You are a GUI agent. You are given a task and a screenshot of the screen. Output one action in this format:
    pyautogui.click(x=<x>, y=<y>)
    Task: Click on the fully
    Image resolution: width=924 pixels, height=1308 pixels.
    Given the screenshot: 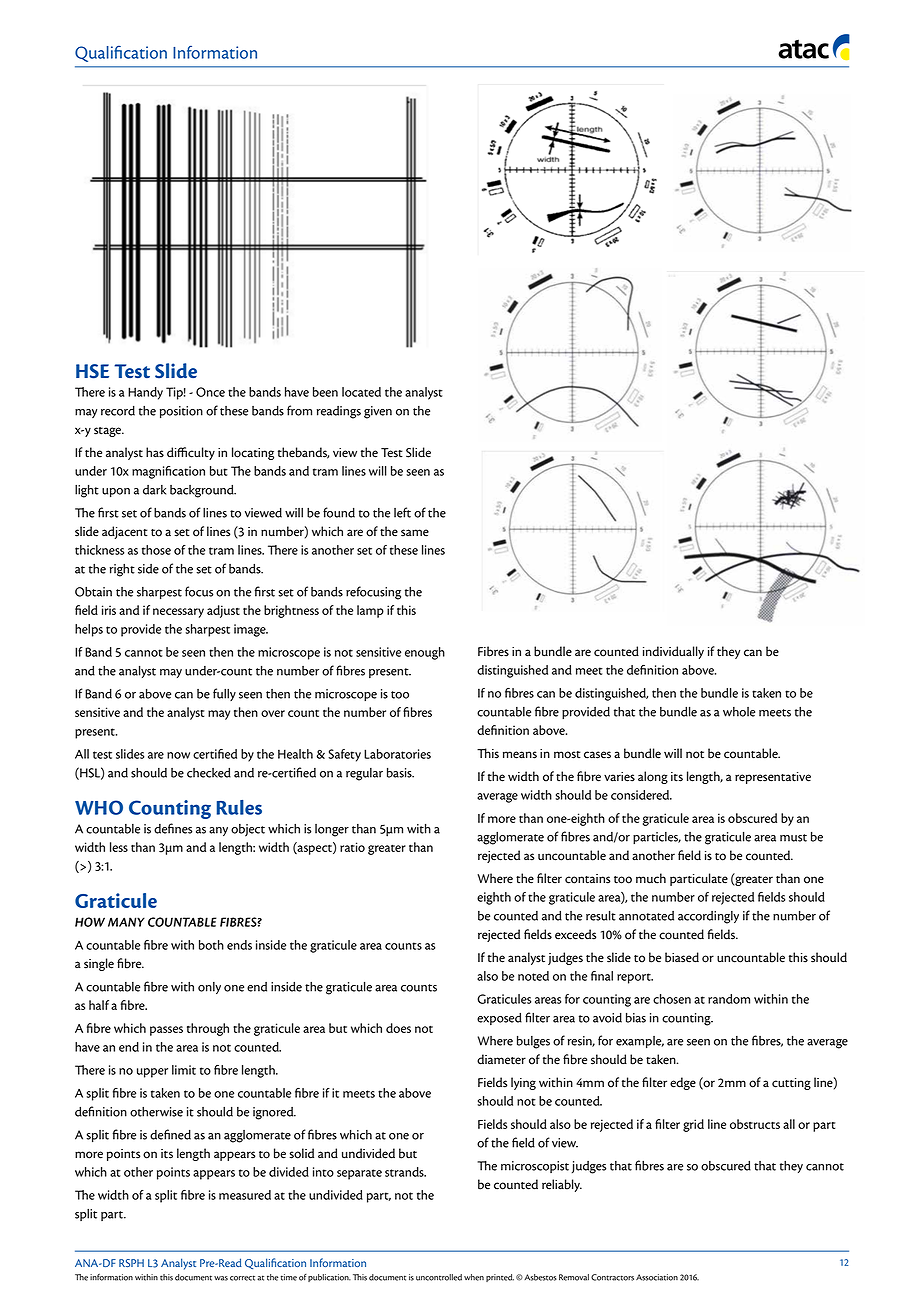 What is the action you would take?
    pyautogui.click(x=224, y=694)
